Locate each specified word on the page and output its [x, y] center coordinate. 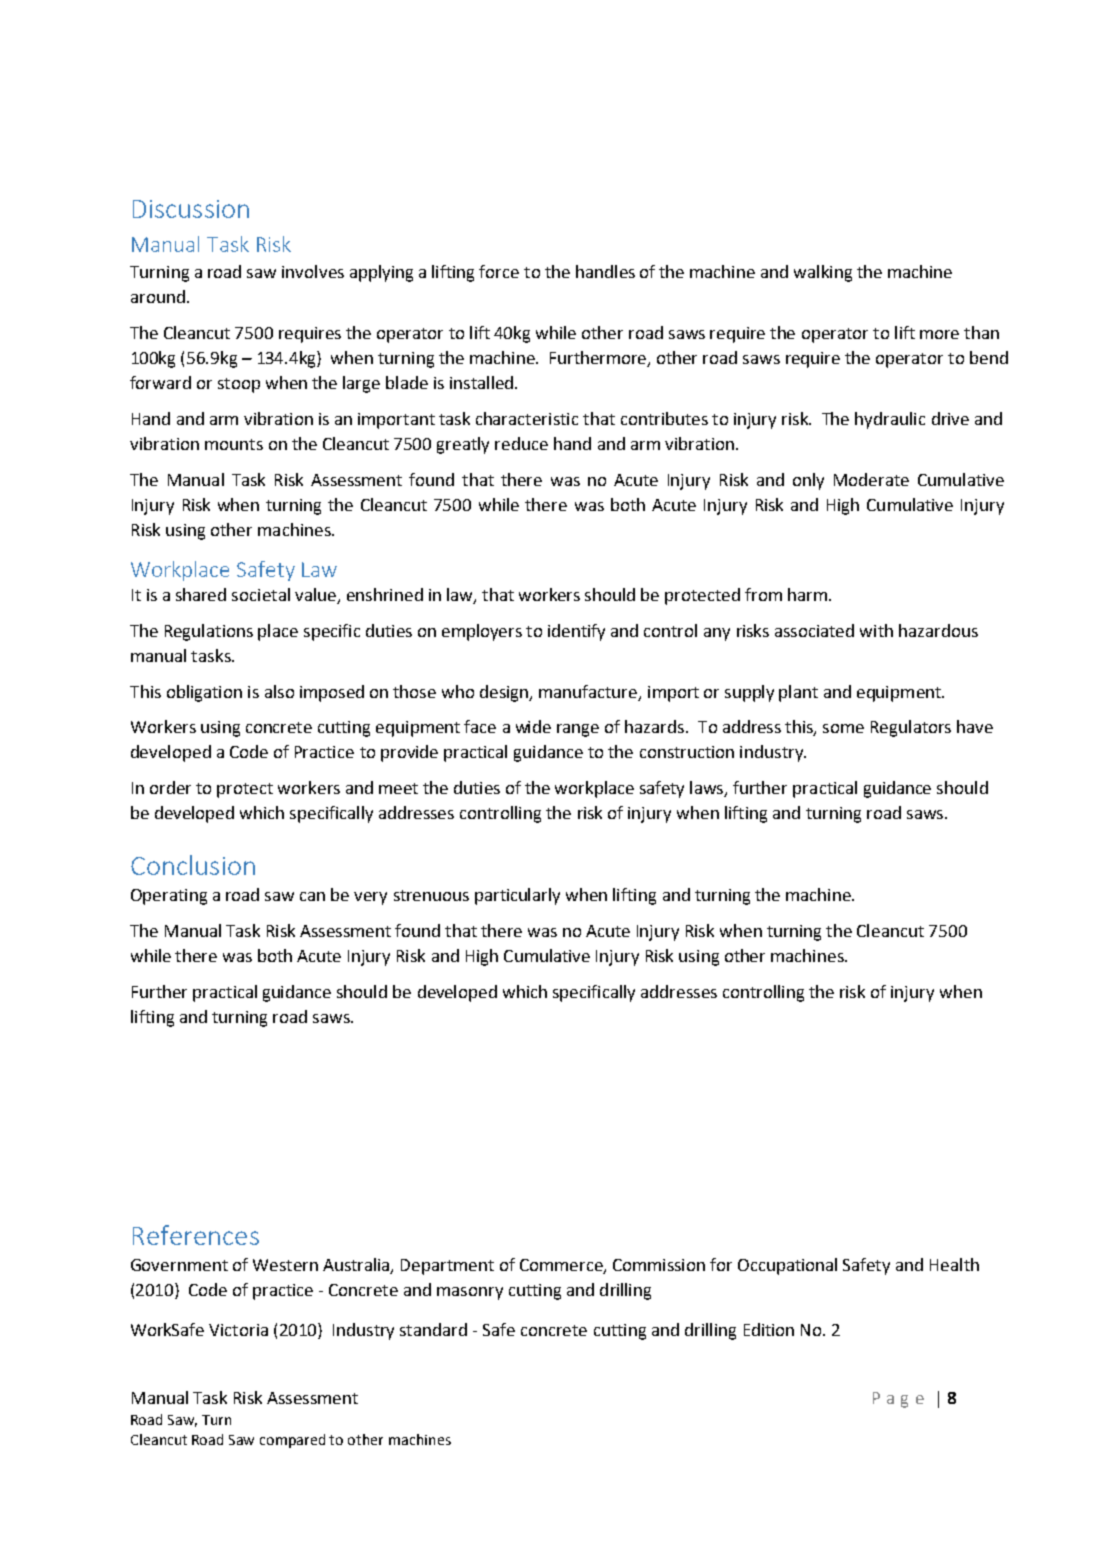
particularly [517, 896]
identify [576, 632]
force [499, 271]
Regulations [209, 632]
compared [292, 1441]
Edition [769, 1329]
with [876, 630]
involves [313, 271]
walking [823, 273]
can [312, 896]
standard [433, 1329]
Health [954, 1264]
